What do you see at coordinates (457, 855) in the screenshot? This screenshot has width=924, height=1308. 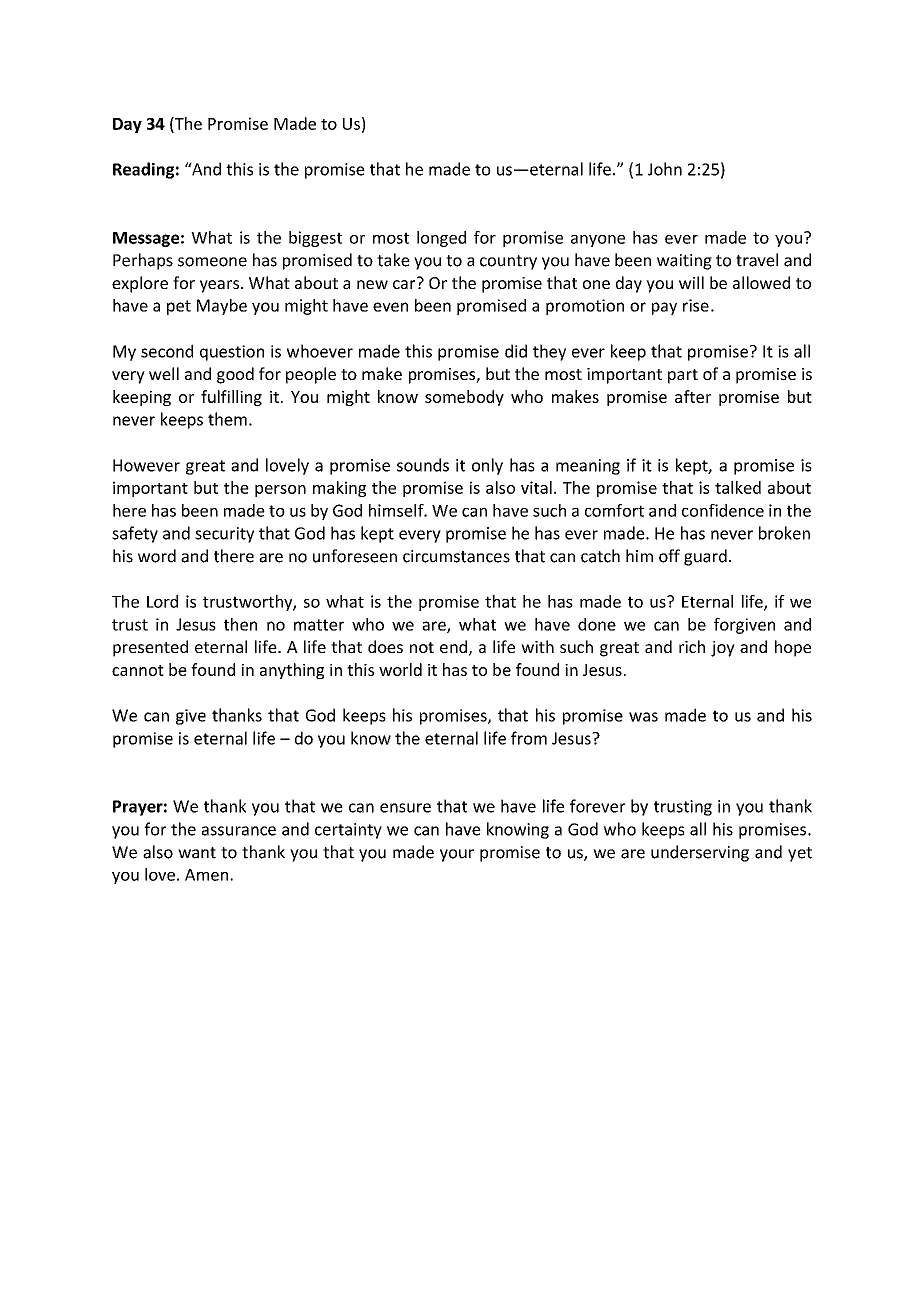 I see `your` at bounding box center [457, 855].
